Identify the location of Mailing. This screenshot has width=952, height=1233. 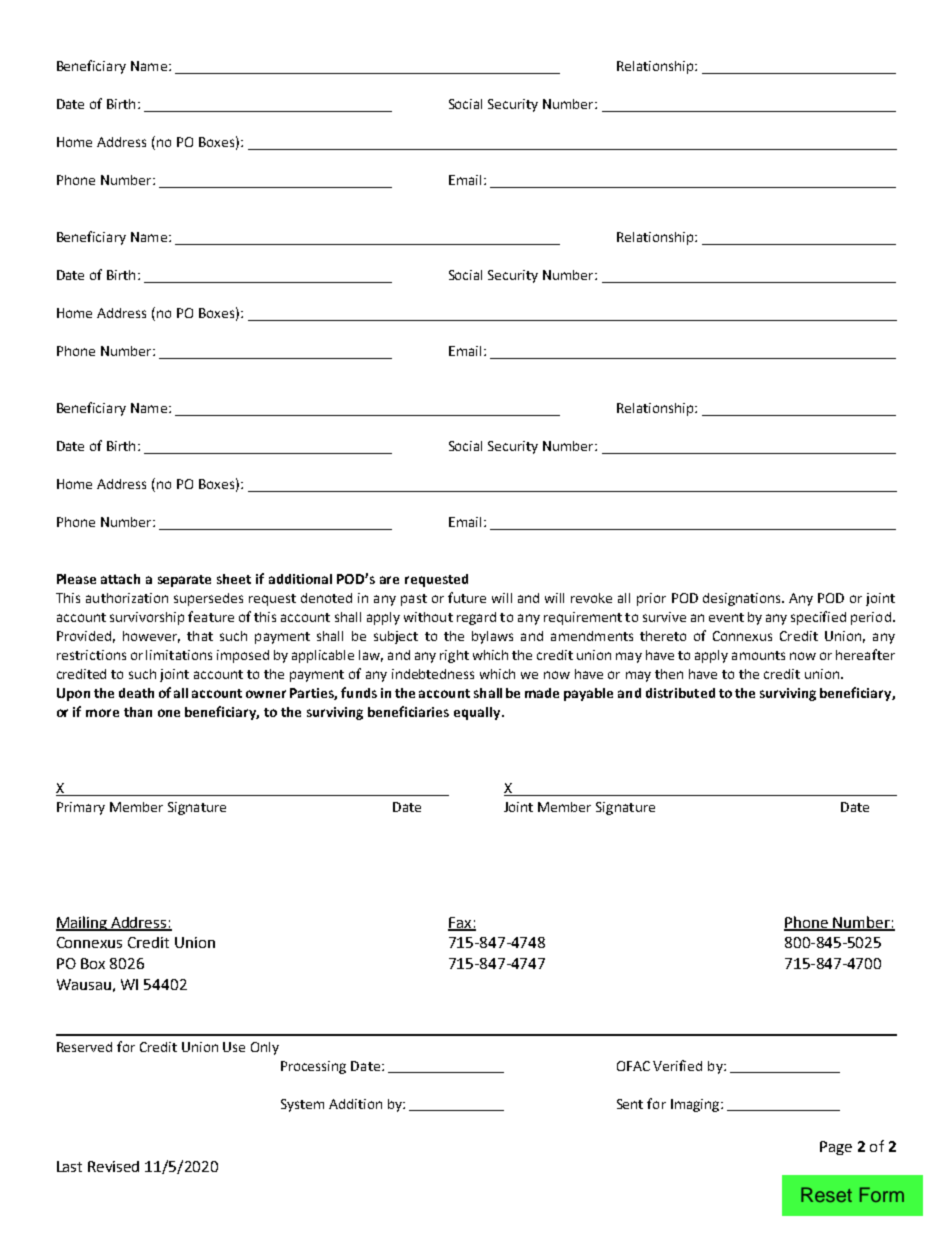
(83, 923).
